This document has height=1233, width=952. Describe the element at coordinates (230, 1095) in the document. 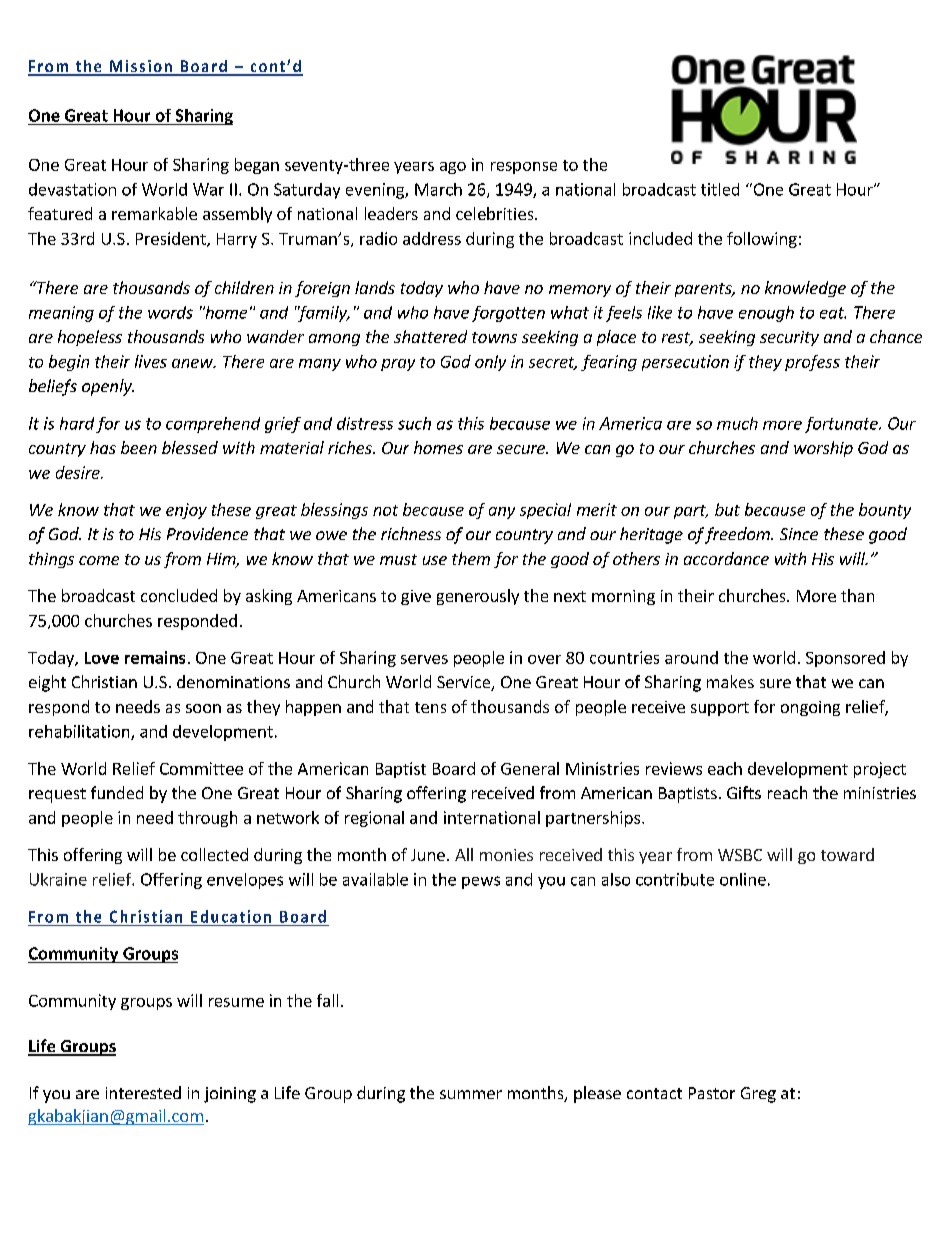

I see `joining` at that location.
